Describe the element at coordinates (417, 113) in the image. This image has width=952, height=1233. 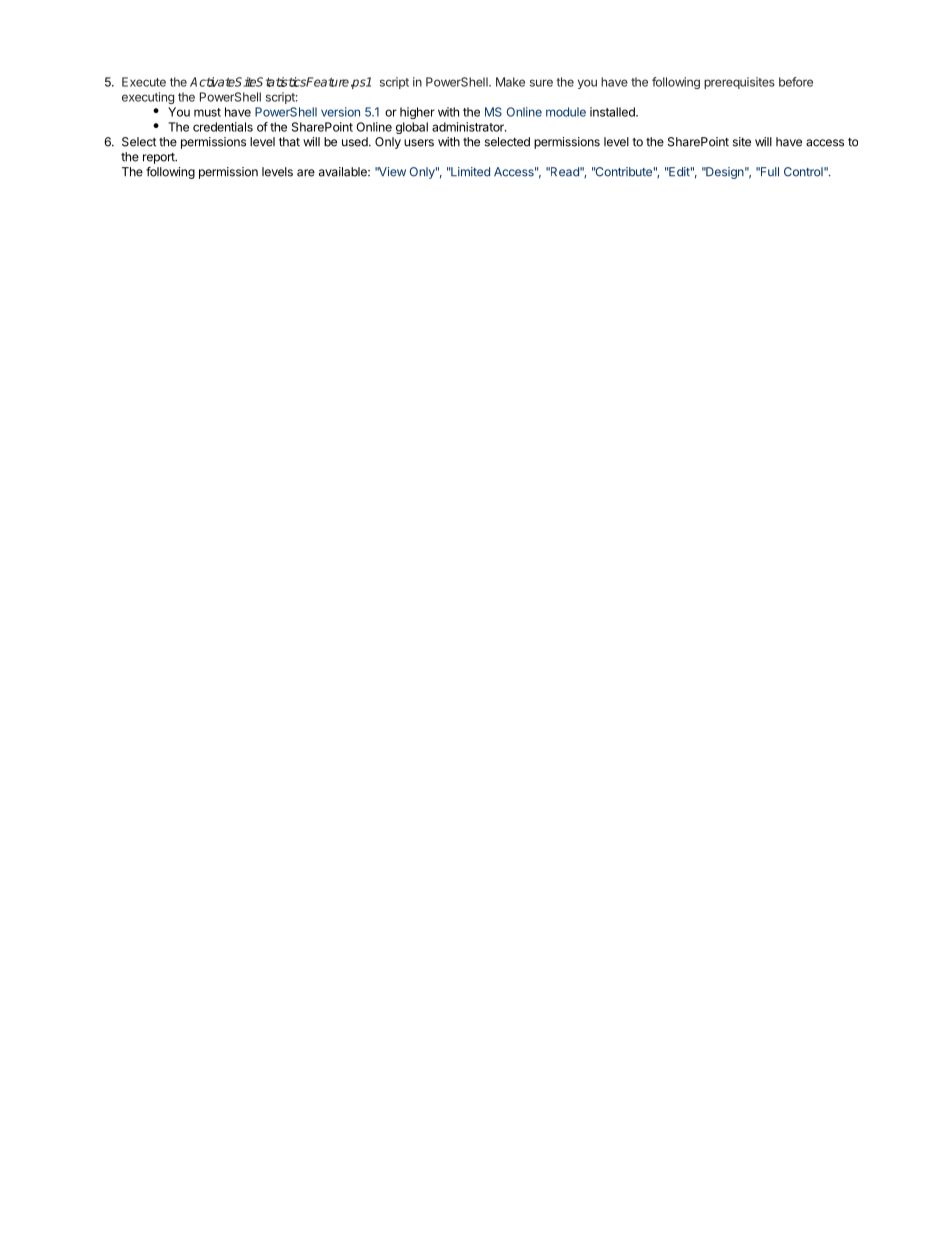
I see `higher` at that location.
